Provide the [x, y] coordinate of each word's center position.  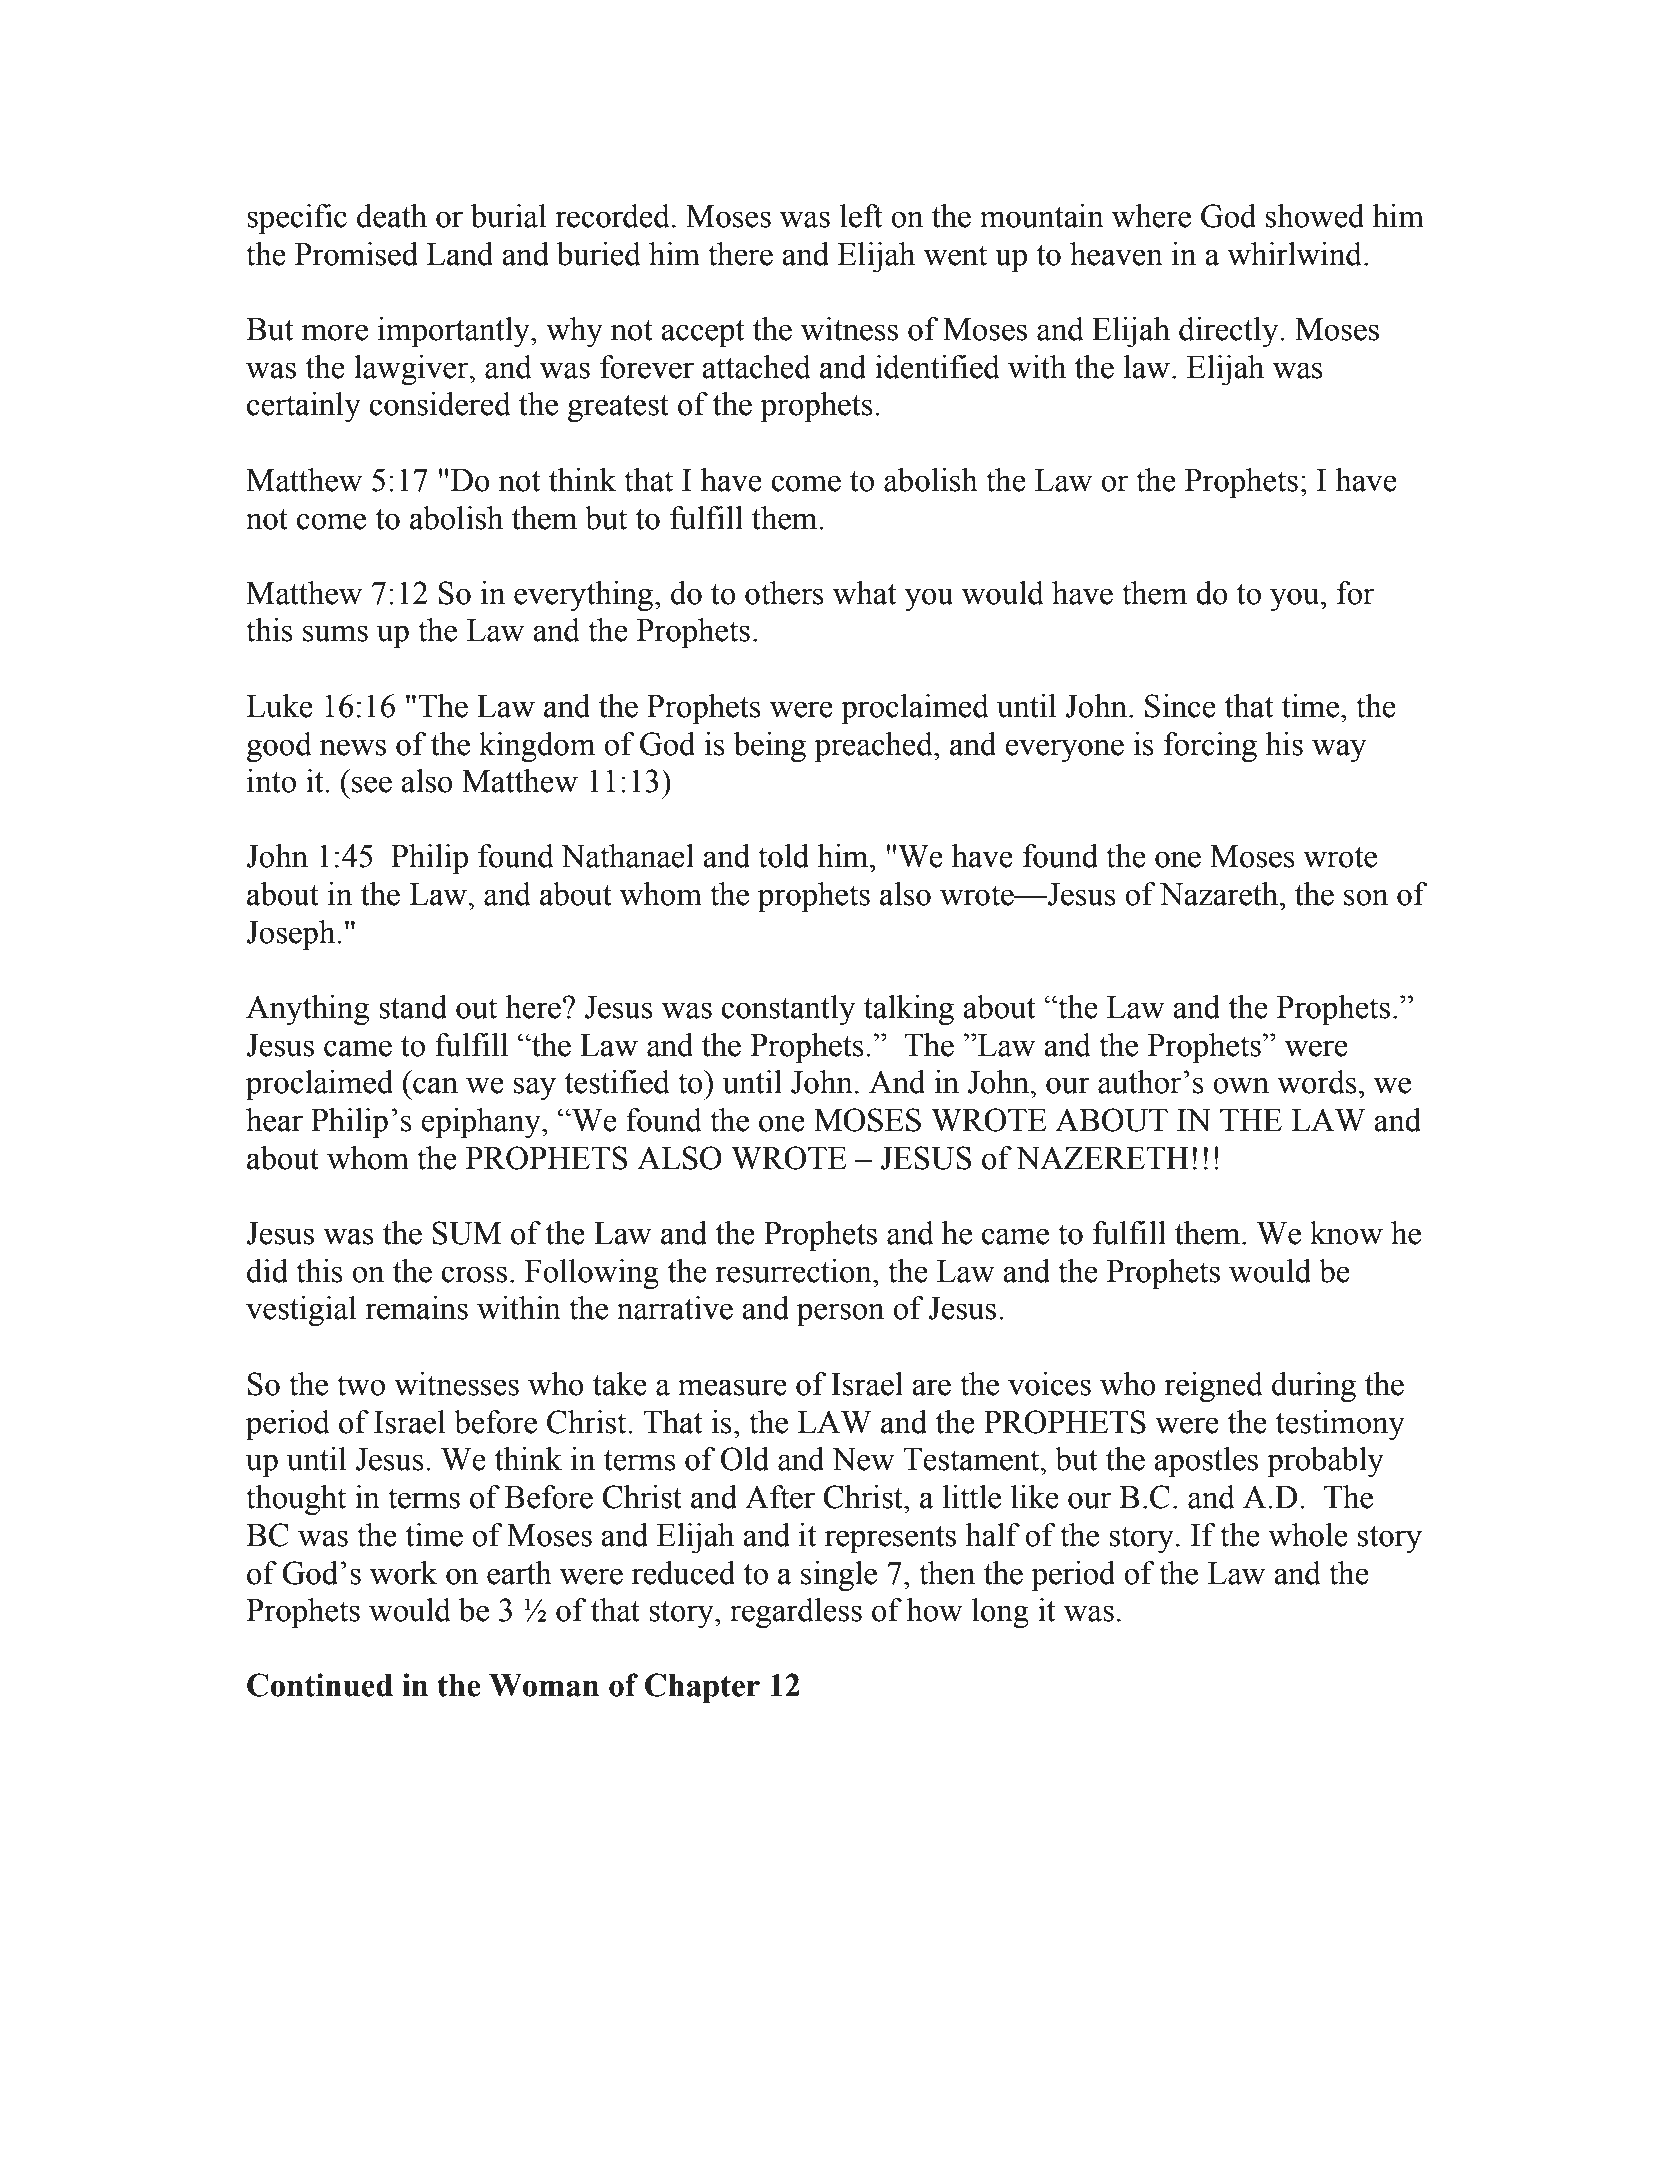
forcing [1210, 747]
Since [1180, 706]
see [372, 784]
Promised [356, 254]
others [784, 593]
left [861, 216]
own [1241, 1085]
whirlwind [1296, 254]
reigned [1213, 1387]
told [783, 856]
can [435, 1085]
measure [732, 1387]
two [361, 1385]
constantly [788, 1010]
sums [335, 633]
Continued [320, 1685]
